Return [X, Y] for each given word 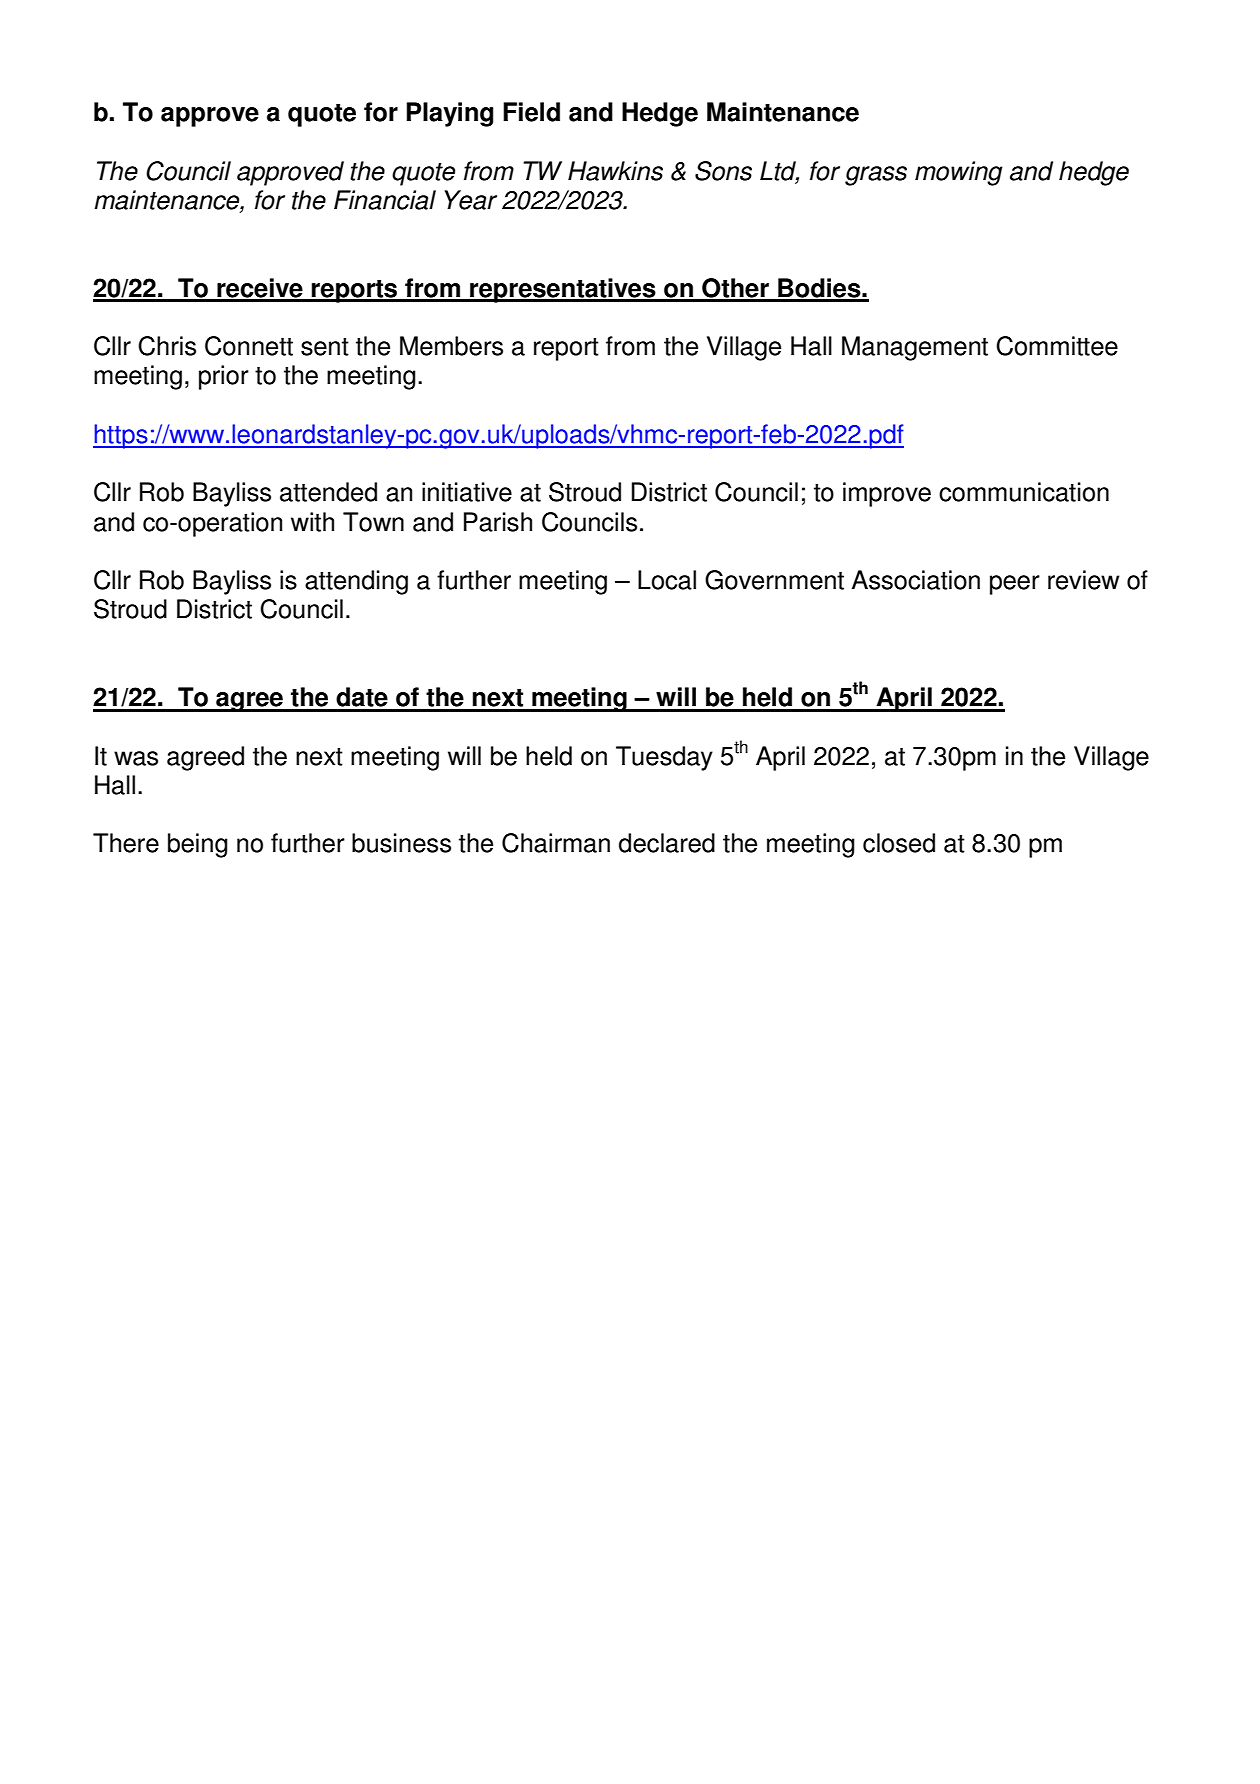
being [198, 845]
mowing [959, 173]
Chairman [556, 843]
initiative [467, 492]
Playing [449, 114]
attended [328, 492]
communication [1024, 492]
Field [531, 112]
